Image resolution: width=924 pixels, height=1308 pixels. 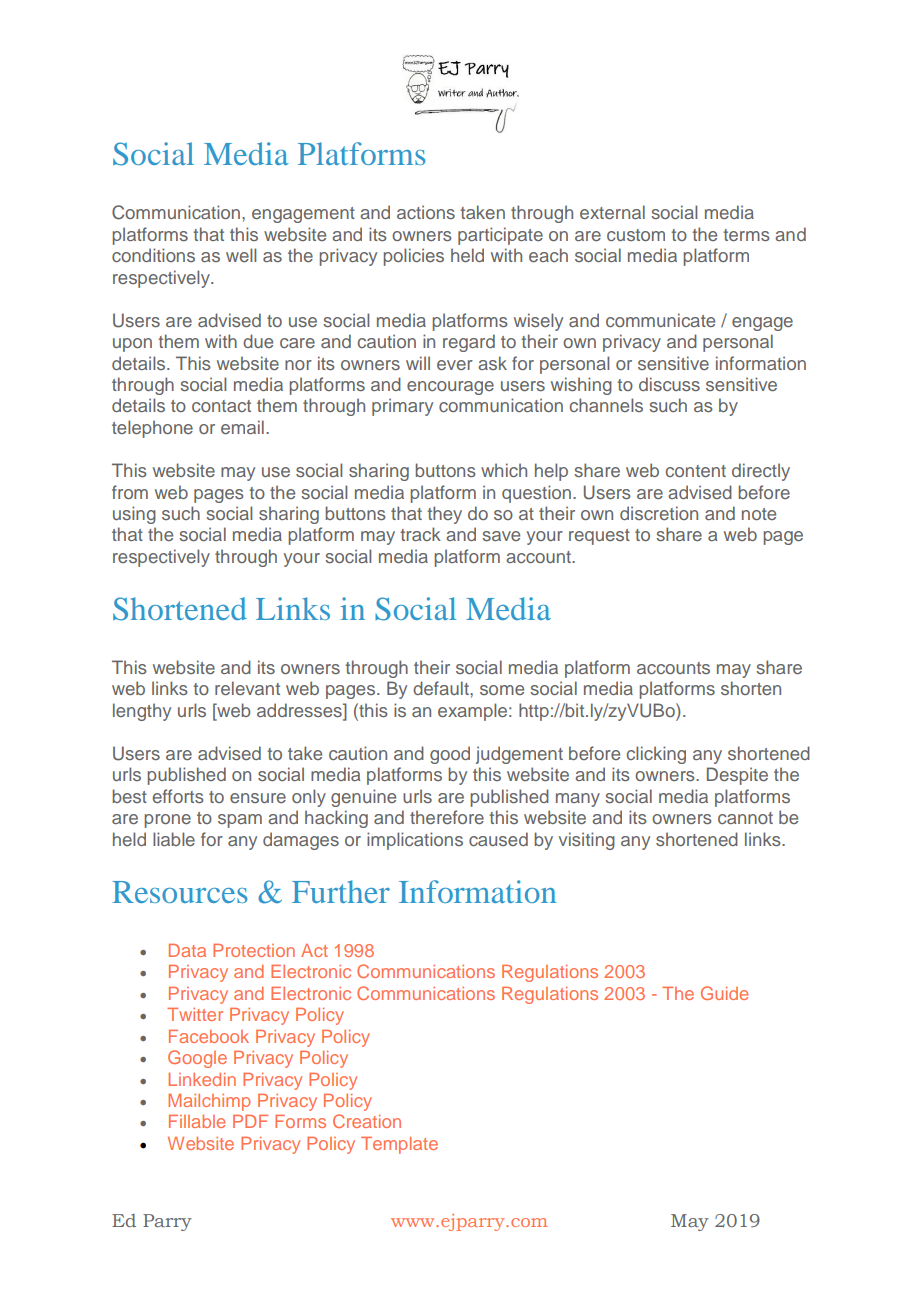 I want to click on discretion, so click(x=659, y=513).
